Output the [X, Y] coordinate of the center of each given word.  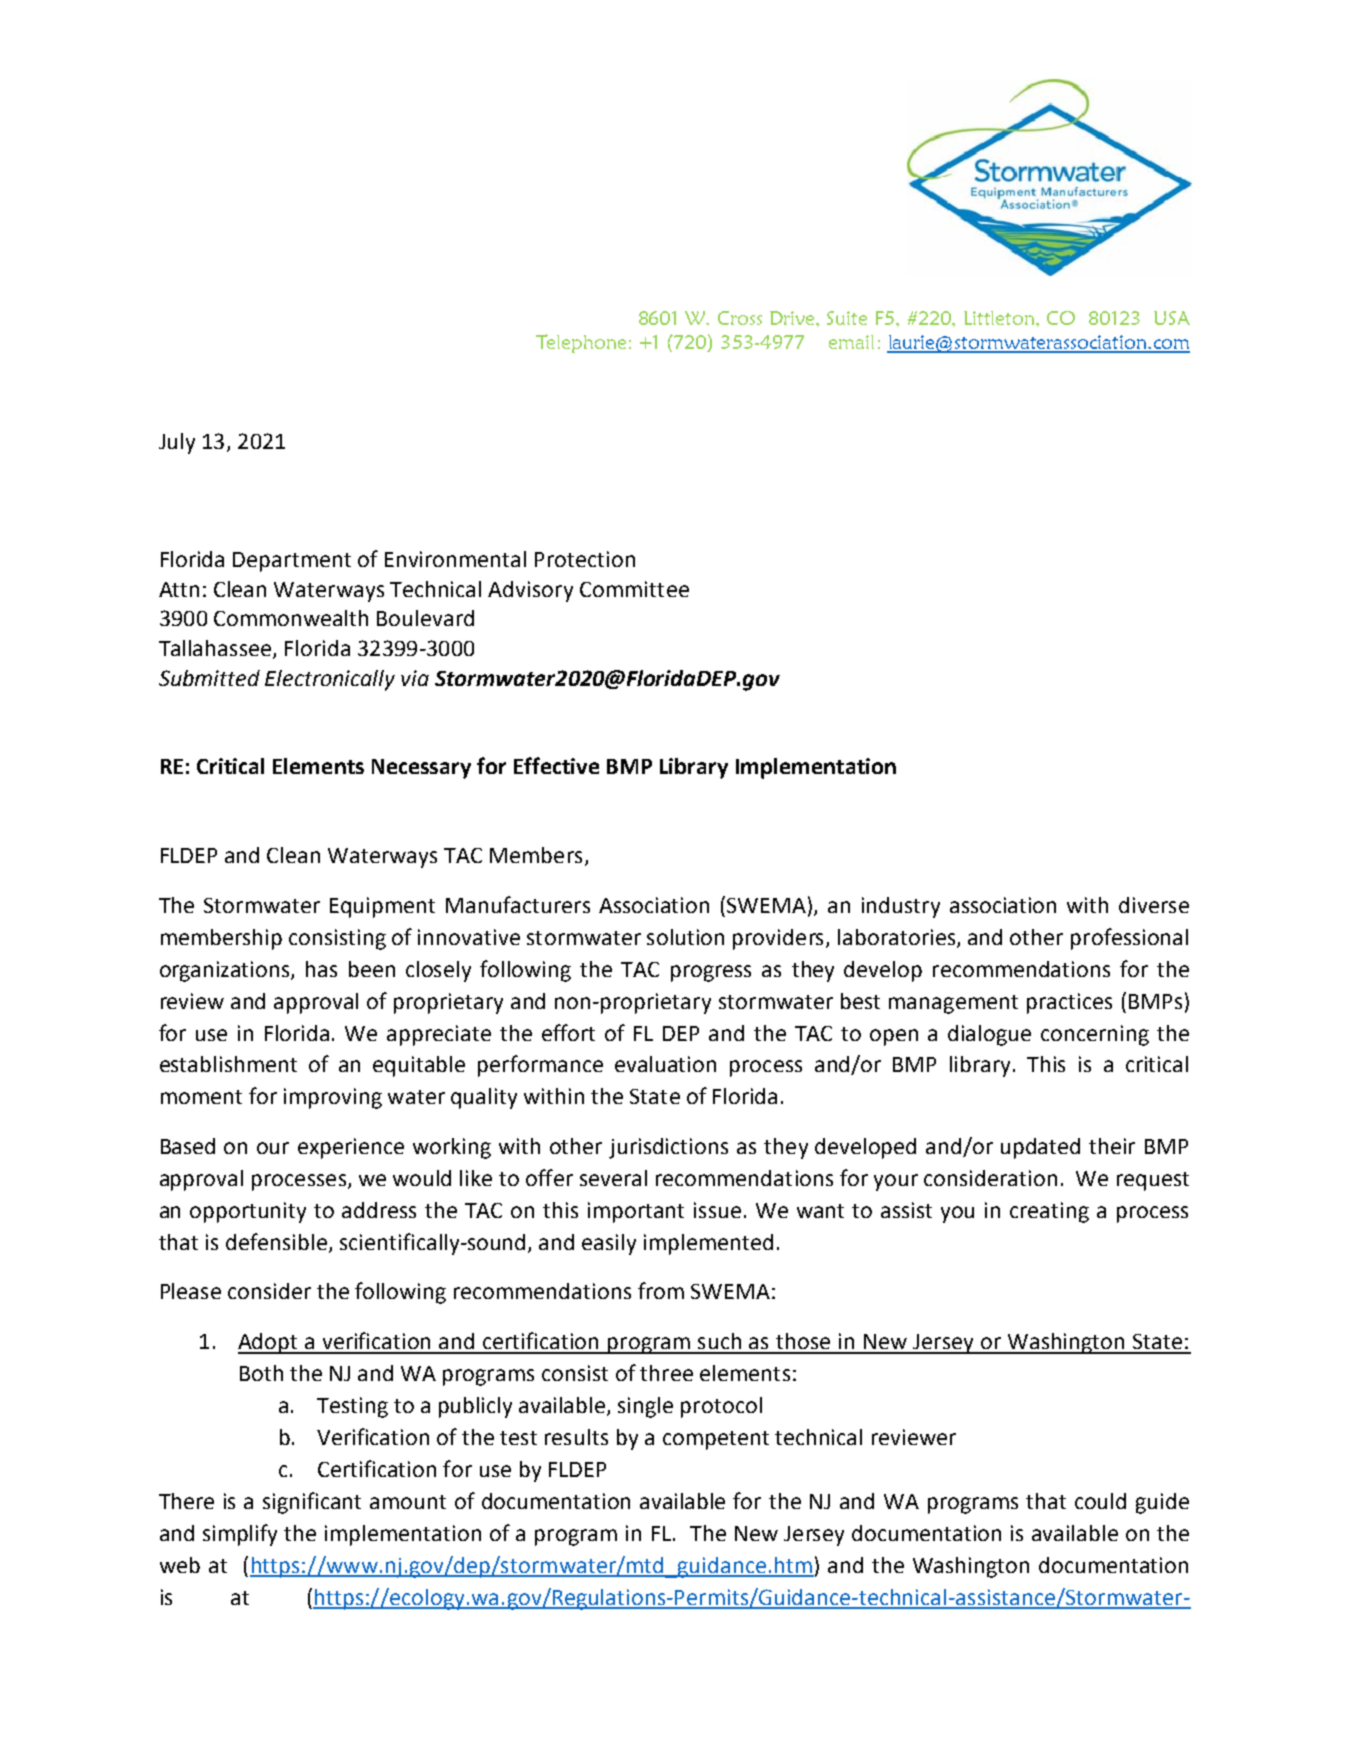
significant [312, 1503]
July [177, 443]
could [1100, 1501]
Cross [740, 318]
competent [716, 1440]
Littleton [1000, 318]
